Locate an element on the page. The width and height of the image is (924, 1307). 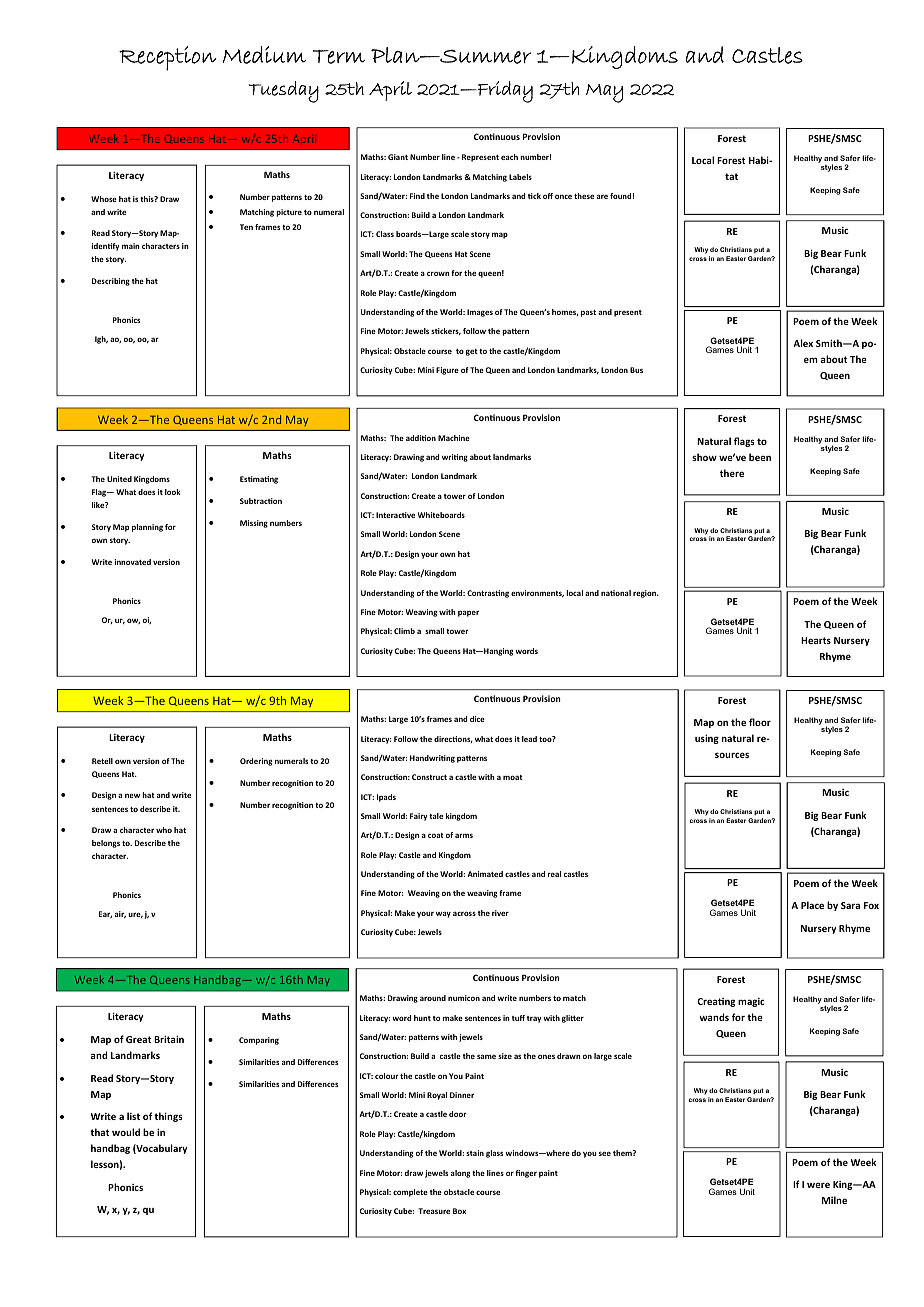
paper is located at coordinates (468, 613).
